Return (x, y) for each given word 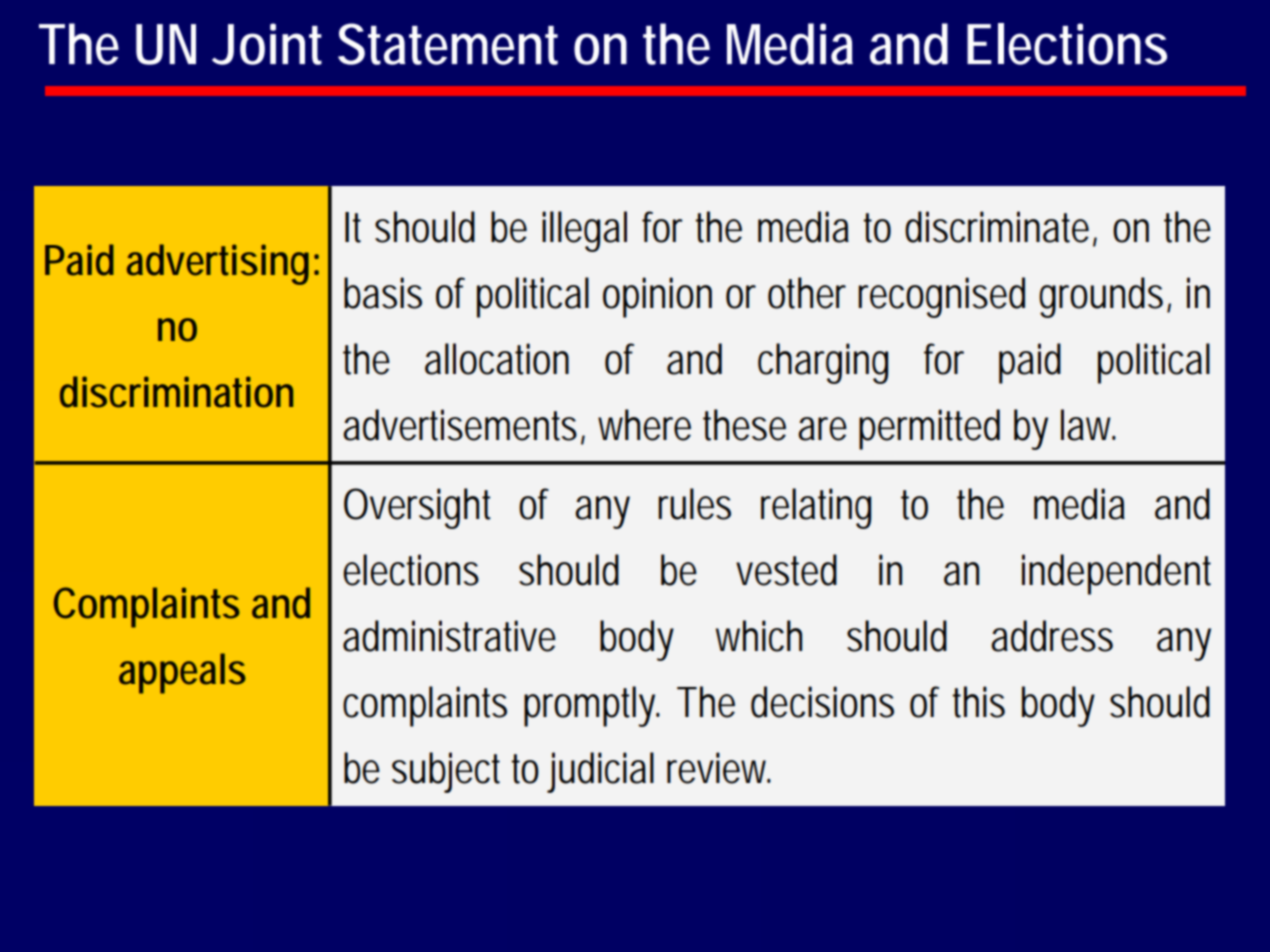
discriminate (1001, 228)
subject (446, 772)
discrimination (176, 392)
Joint (267, 44)
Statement (448, 44)
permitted (929, 429)
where (644, 425)
